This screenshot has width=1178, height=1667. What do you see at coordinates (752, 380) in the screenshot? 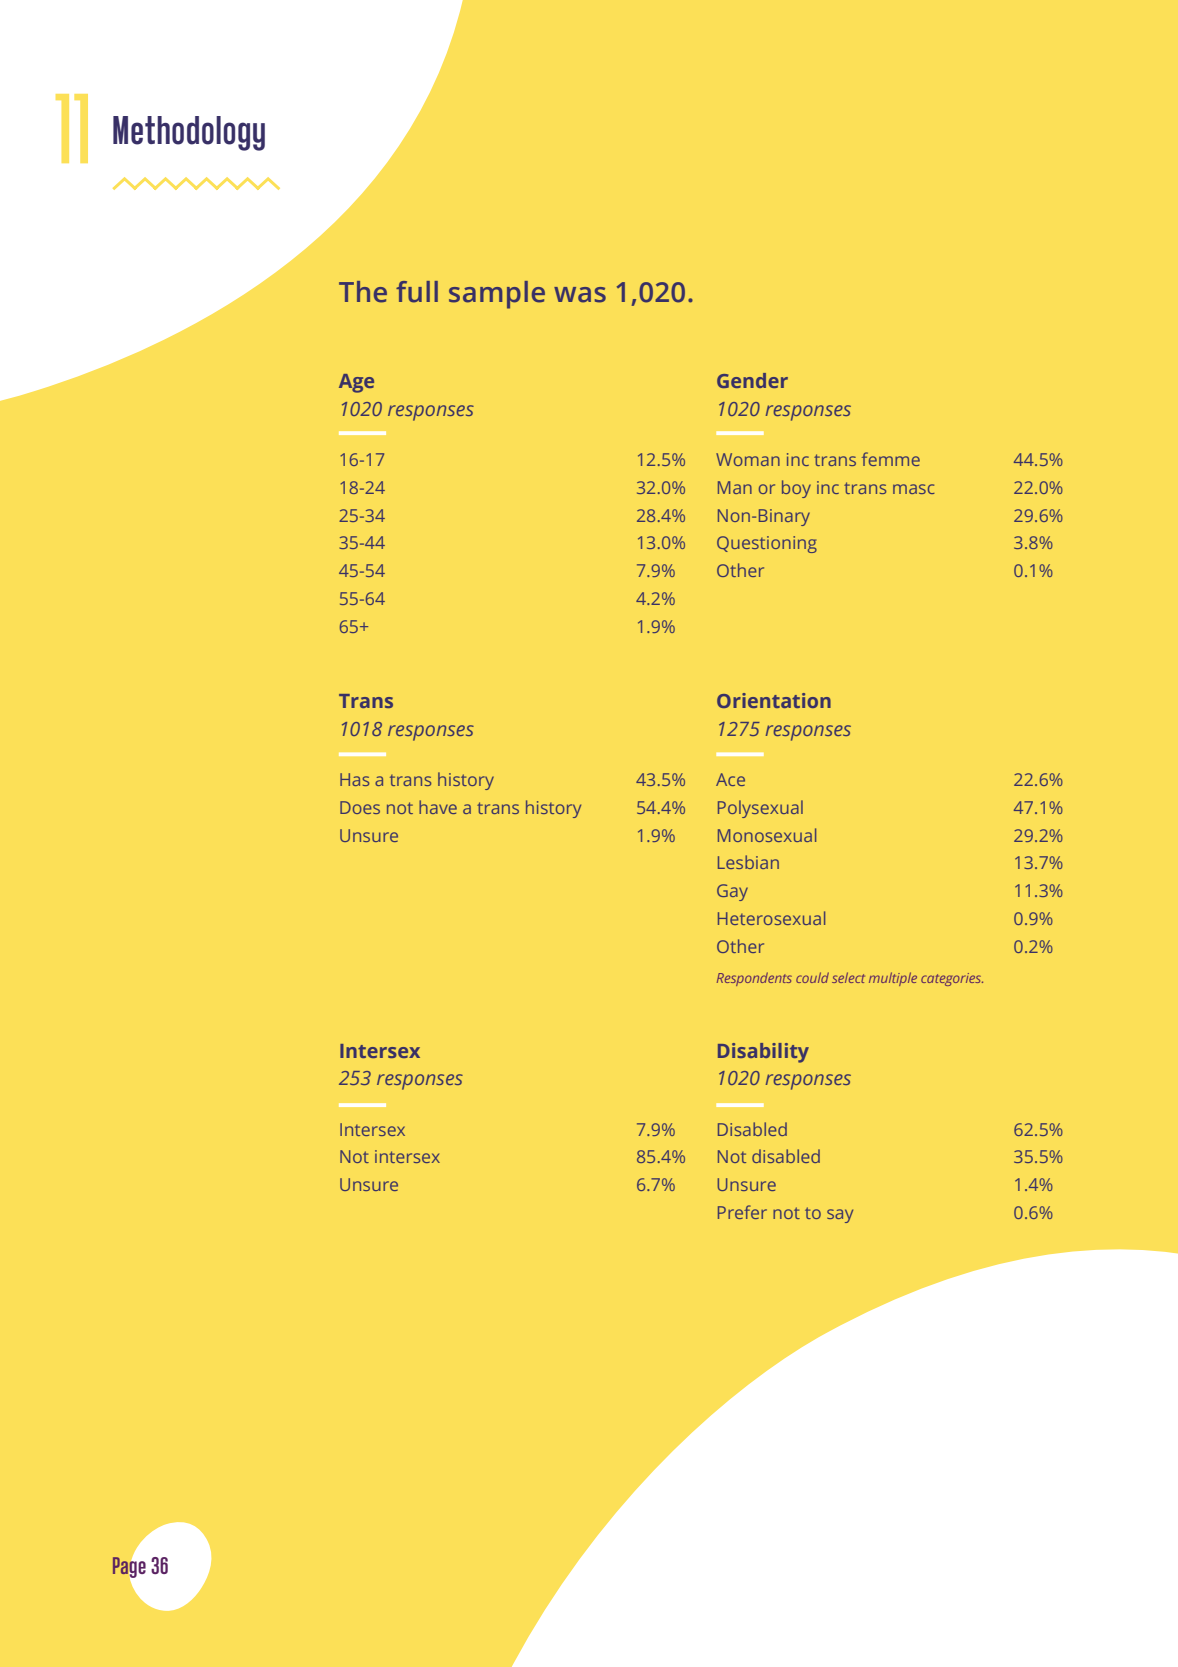
I see `Gender` at bounding box center [752, 380].
